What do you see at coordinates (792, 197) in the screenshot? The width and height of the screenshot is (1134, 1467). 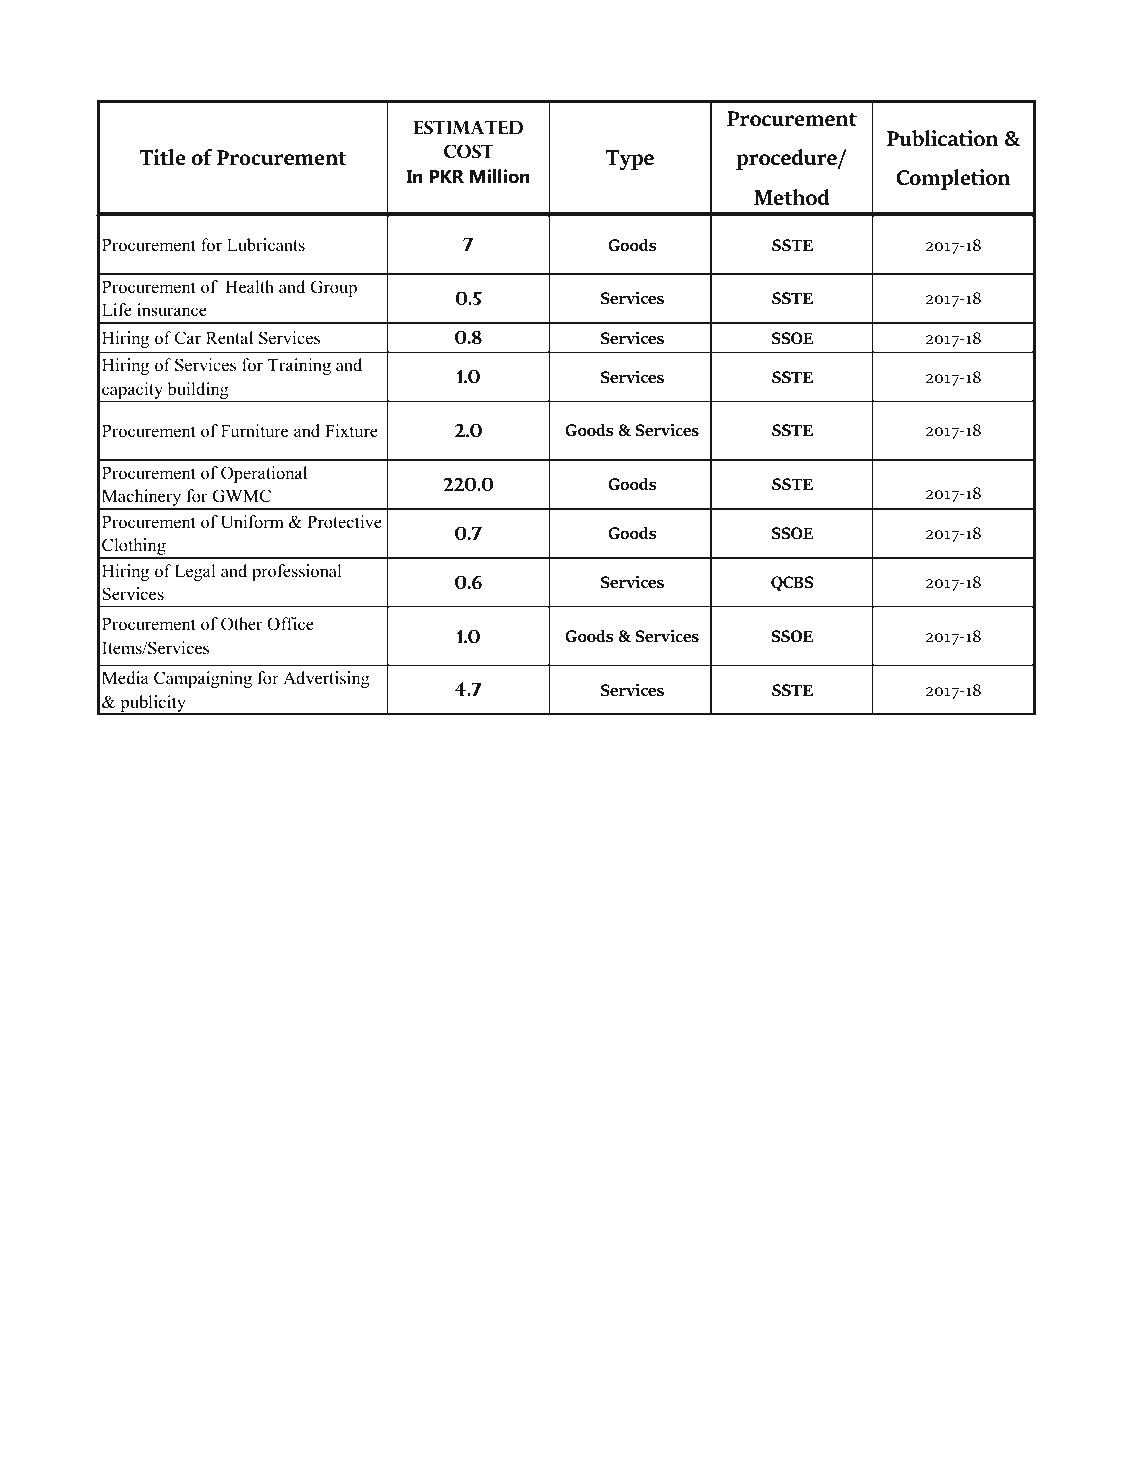 I see `Method` at bounding box center [792, 197].
